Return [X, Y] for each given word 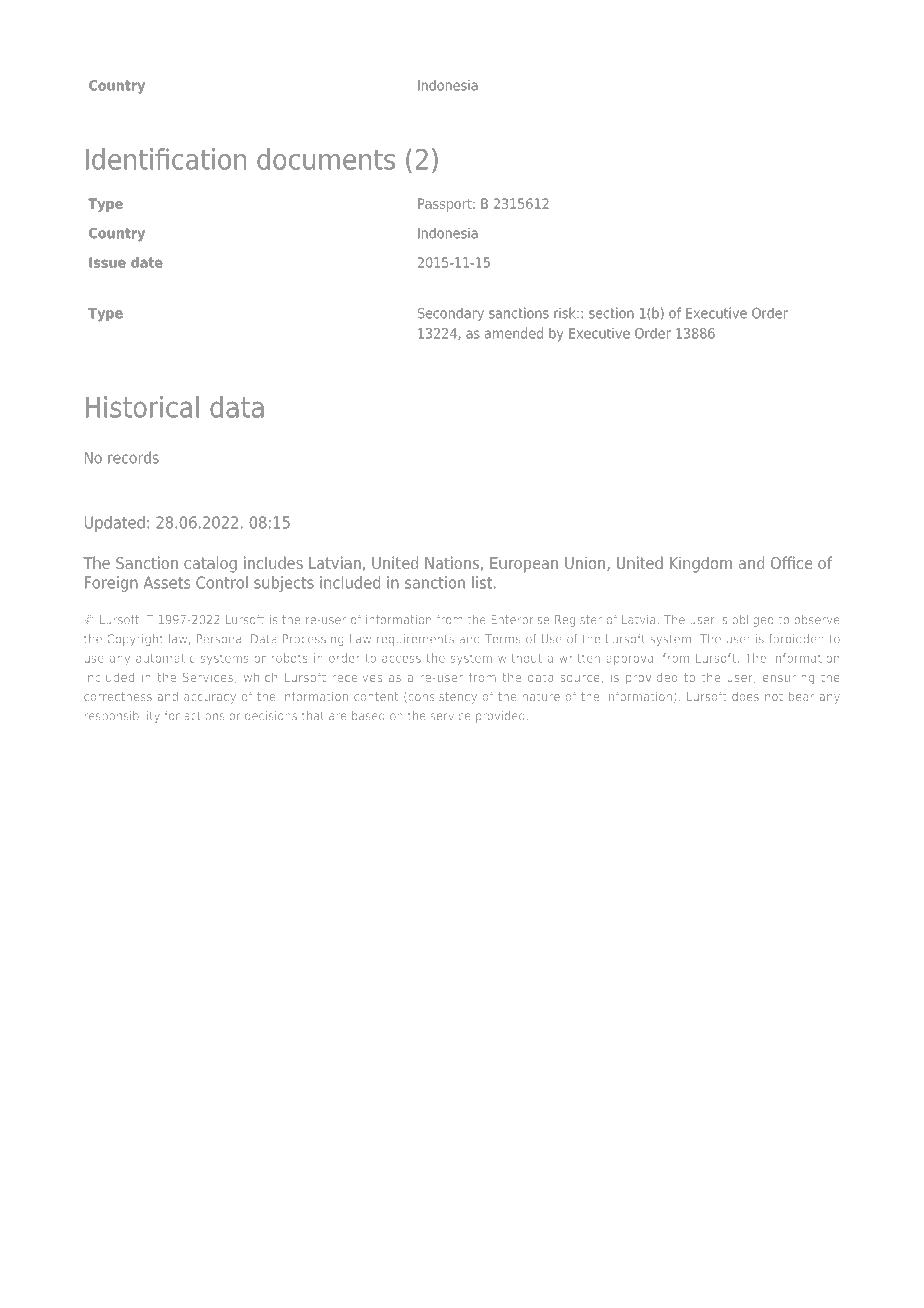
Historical [142, 407]
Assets [167, 582]
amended [514, 333]
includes [273, 562]
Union [585, 562]
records [133, 457]
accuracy [210, 699]
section [611, 313]
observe [817, 619]
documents [326, 159]
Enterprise [520, 621]
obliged [753, 620]
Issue [107, 262]
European [524, 565]
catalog [210, 564]
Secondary [451, 314]
